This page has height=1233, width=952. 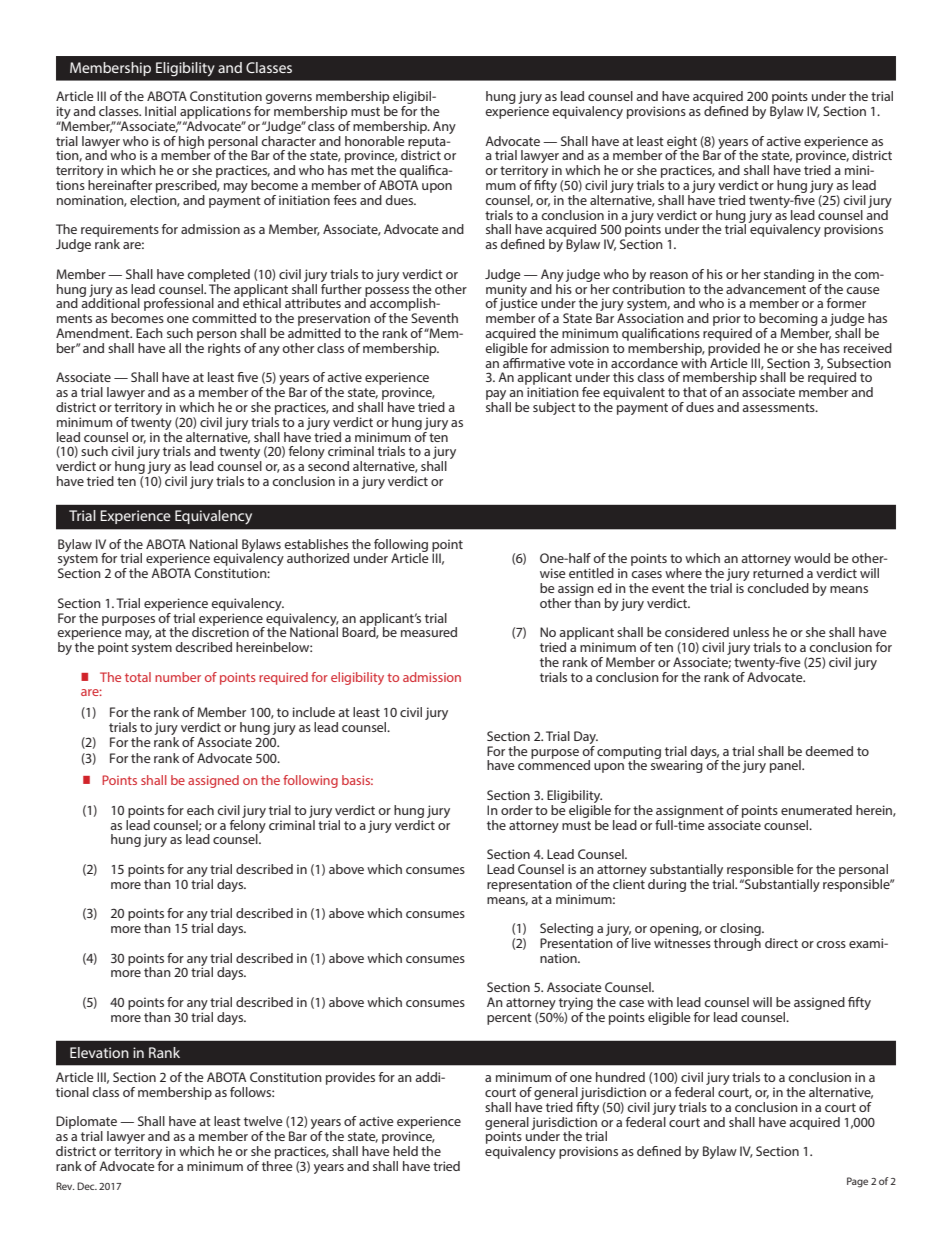 What do you see at coordinates (405, 1151) in the page?
I see `held` at bounding box center [405, 1151].
